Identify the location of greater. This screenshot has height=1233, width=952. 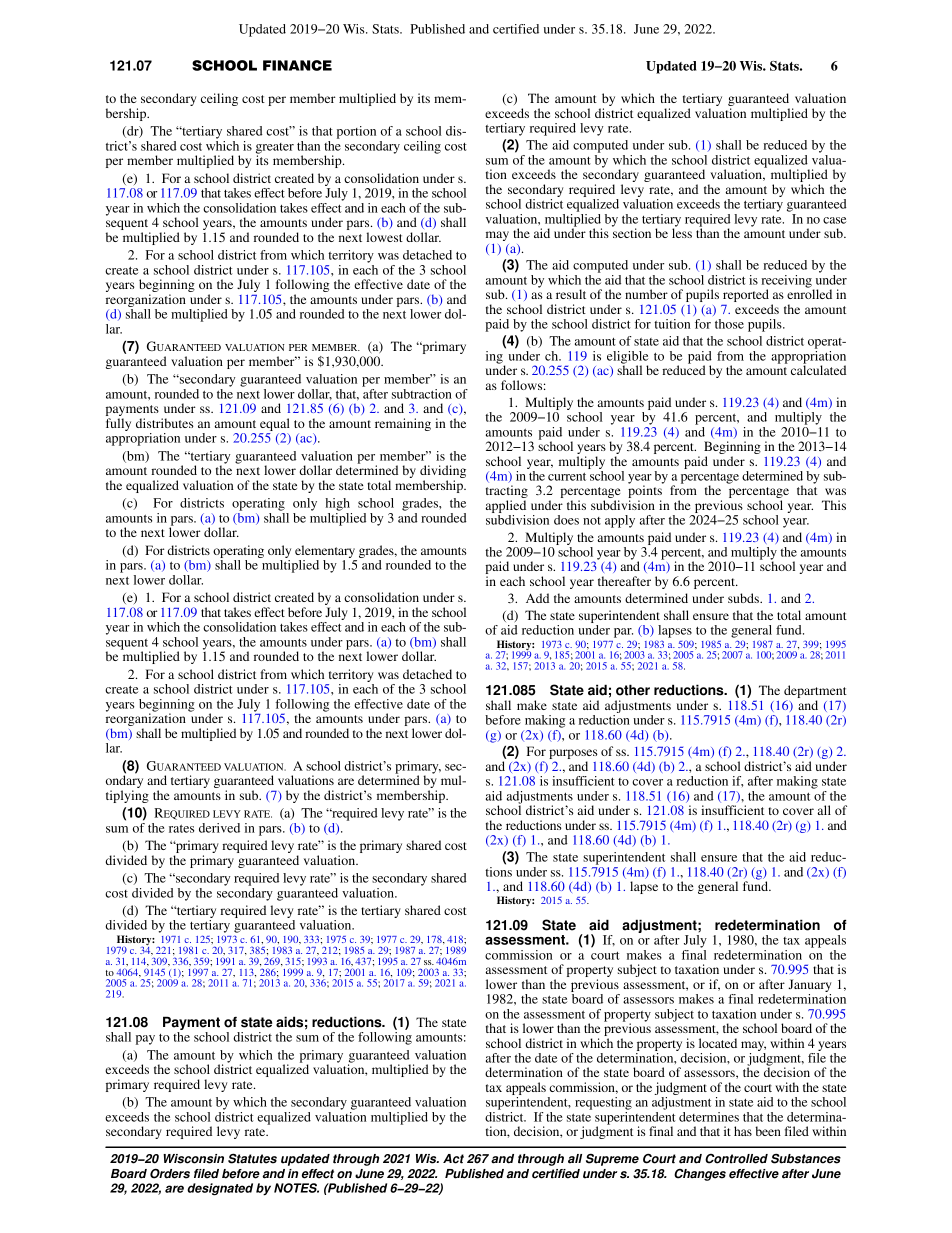
(275, 149).
